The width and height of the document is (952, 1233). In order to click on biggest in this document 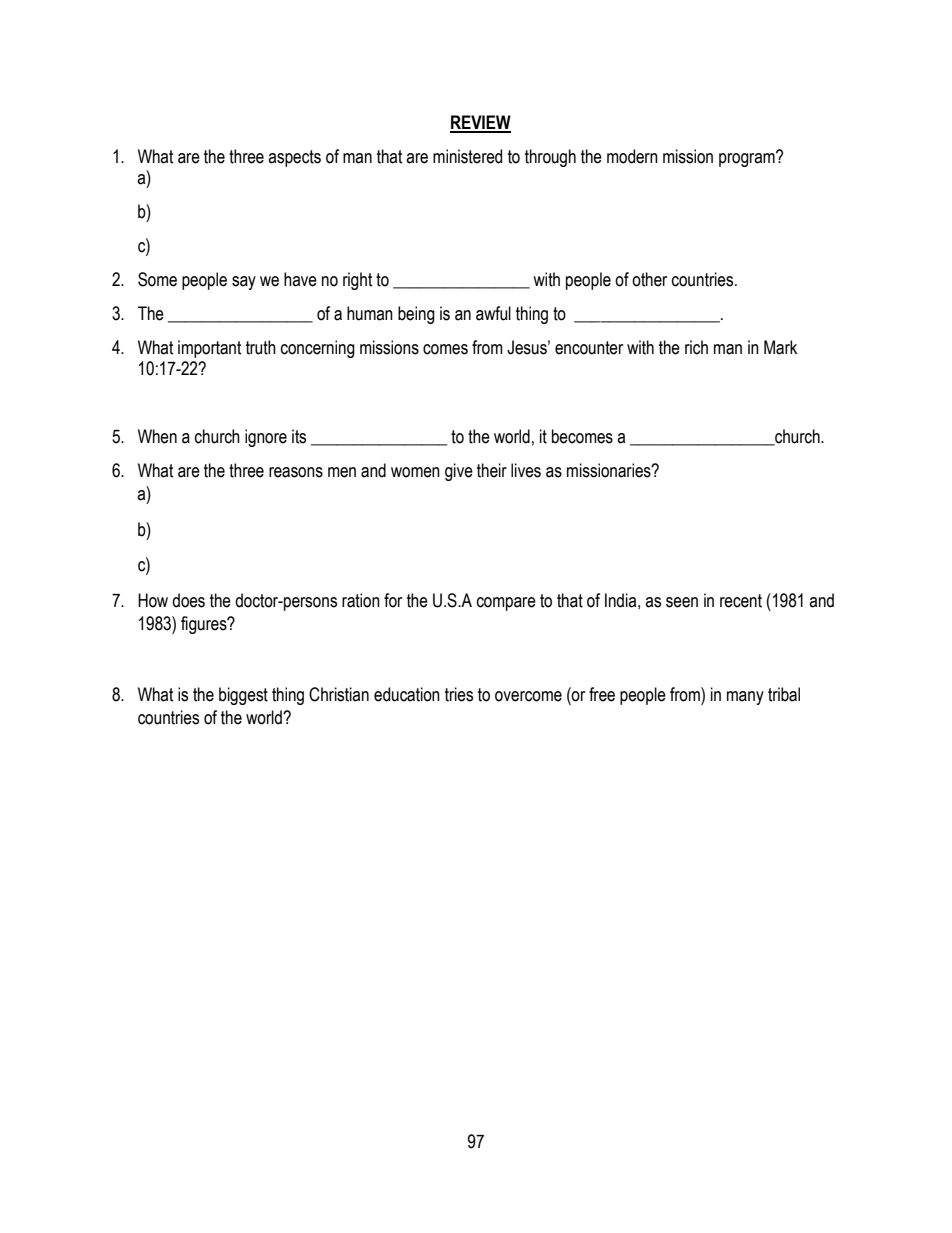, I will do `click(243, 696)`.
